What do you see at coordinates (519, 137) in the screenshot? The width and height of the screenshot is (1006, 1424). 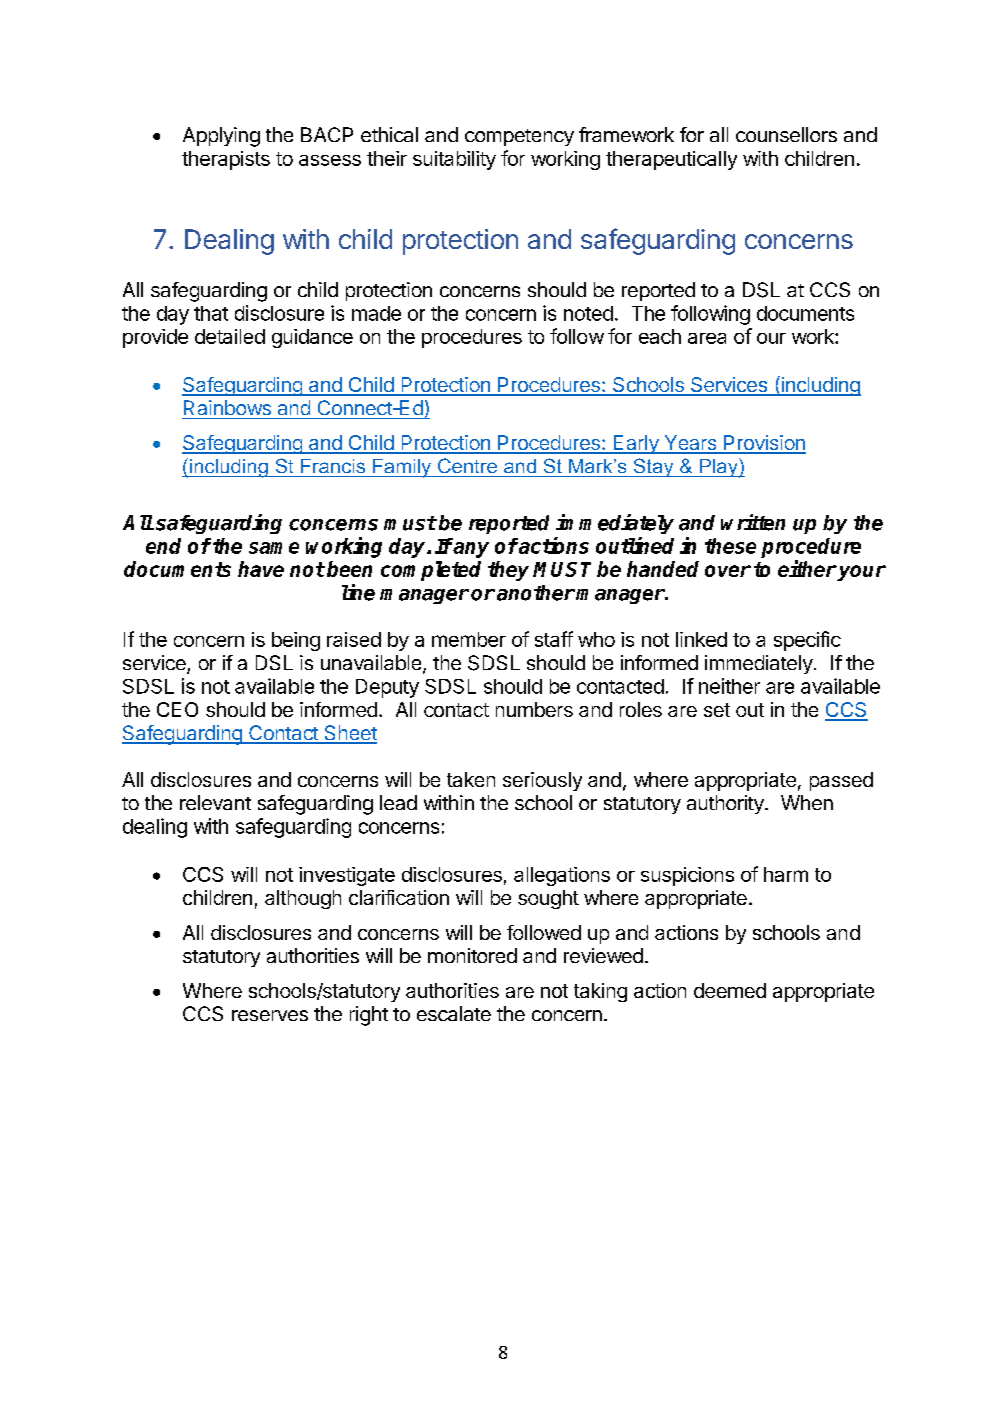 I see `competency` at bounding box center [519, 137].
